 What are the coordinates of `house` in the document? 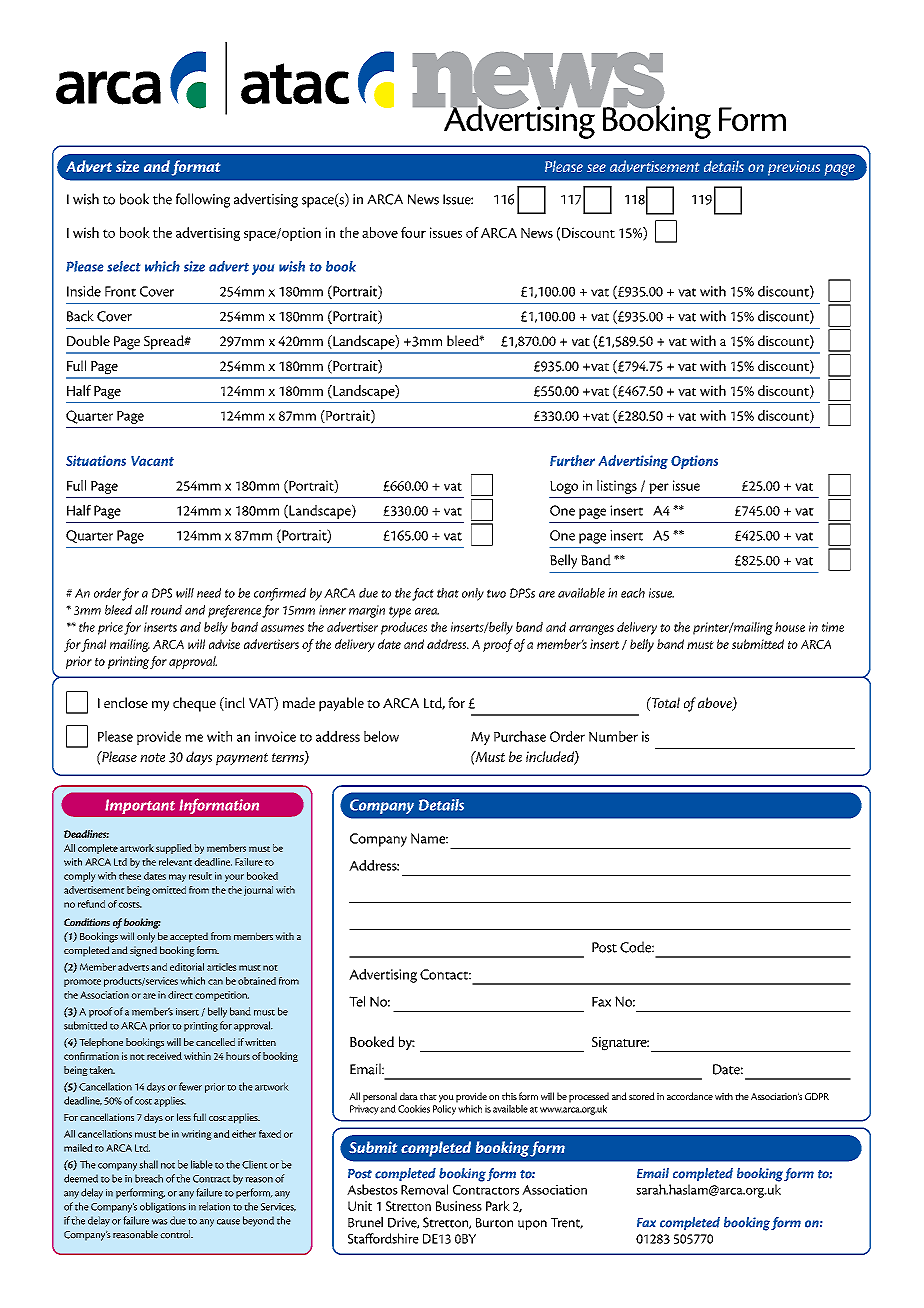 It's located at (790, 627).
